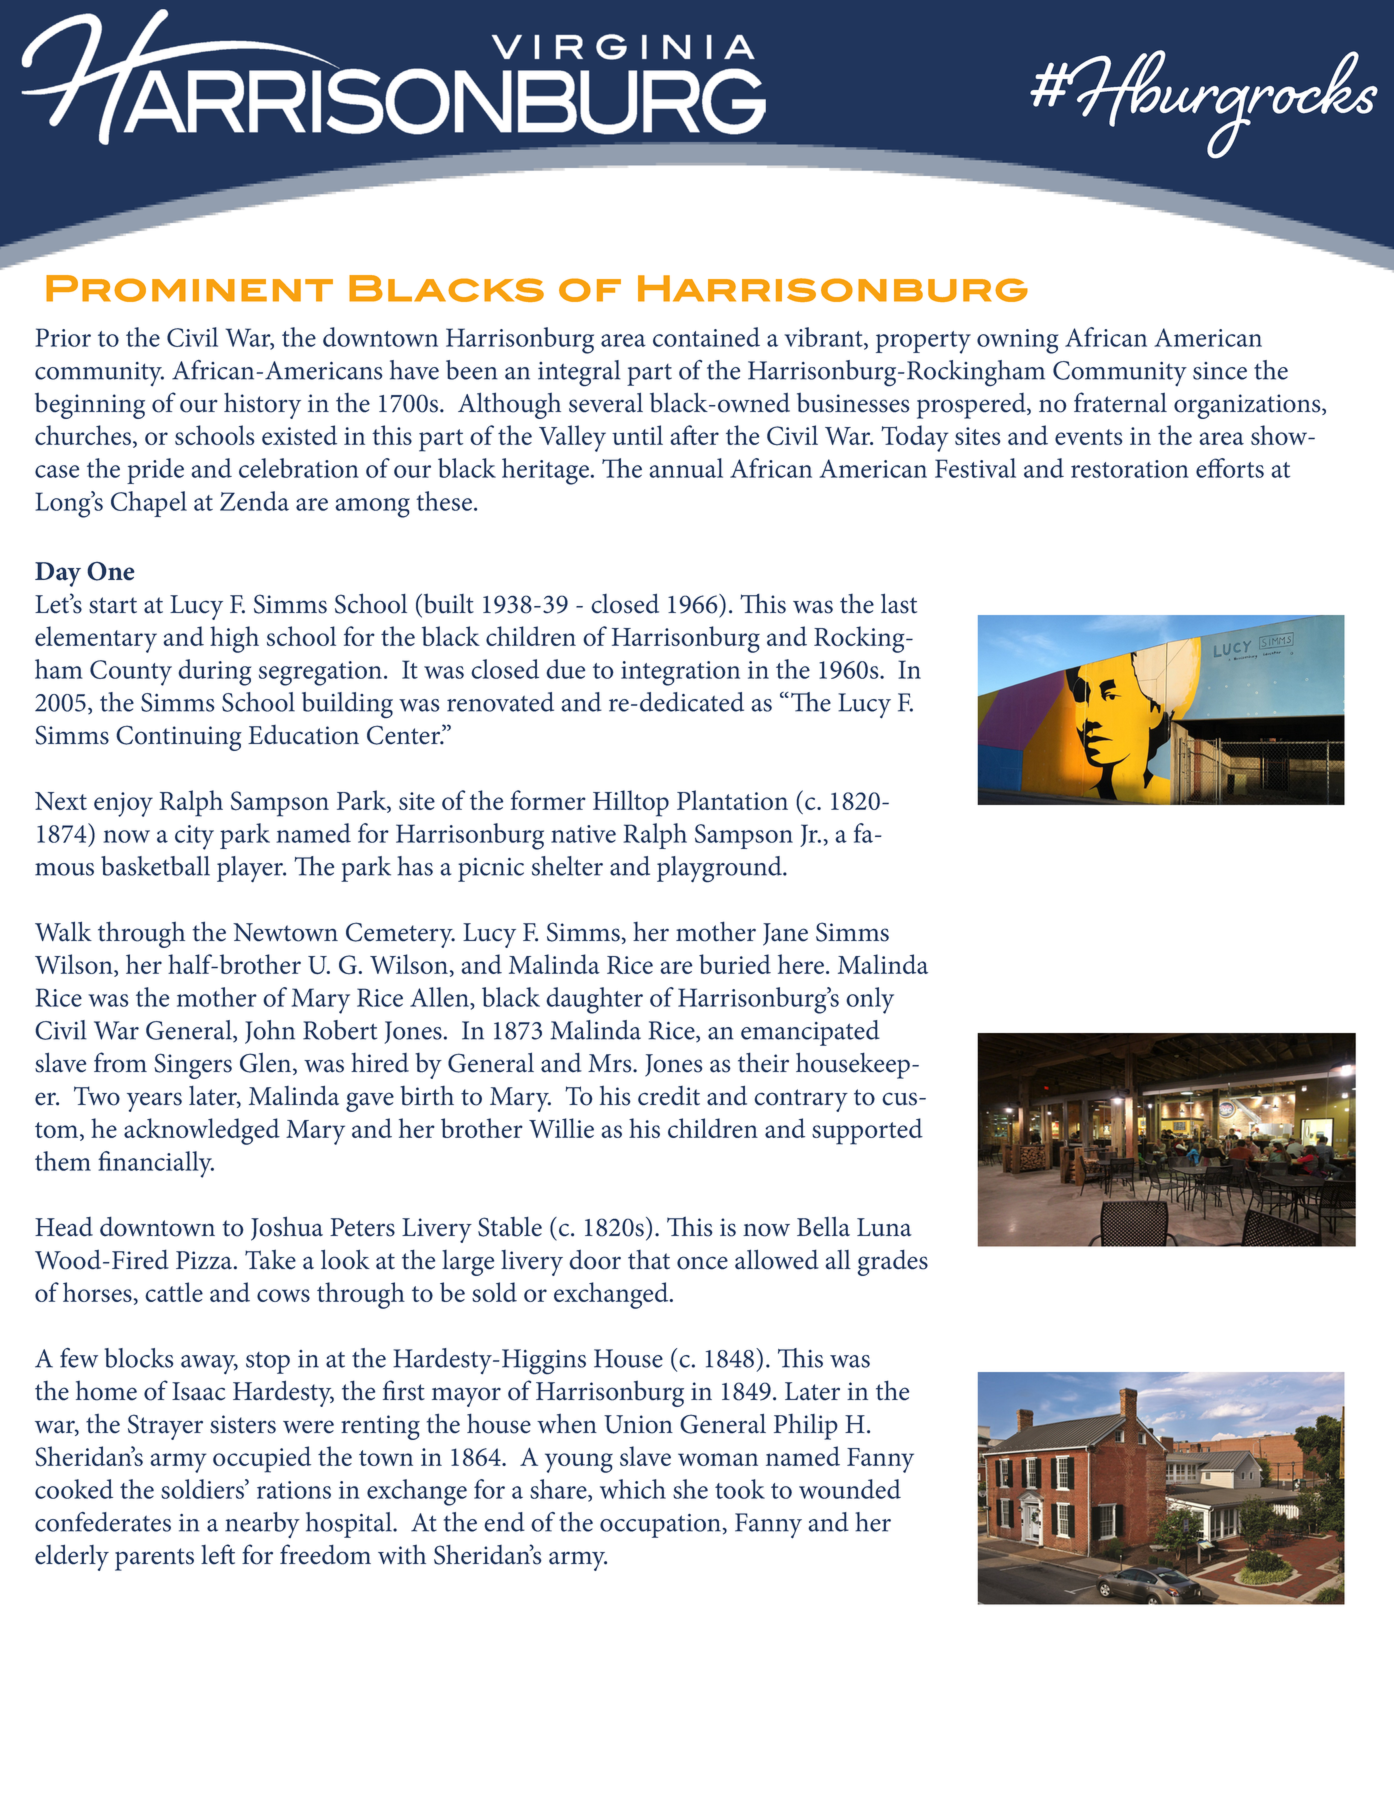 The image size is (1394, 1804). What do you see at coordinates (892, 1262) in the image?
I see `grades` at bounding box center [892, 1262].
